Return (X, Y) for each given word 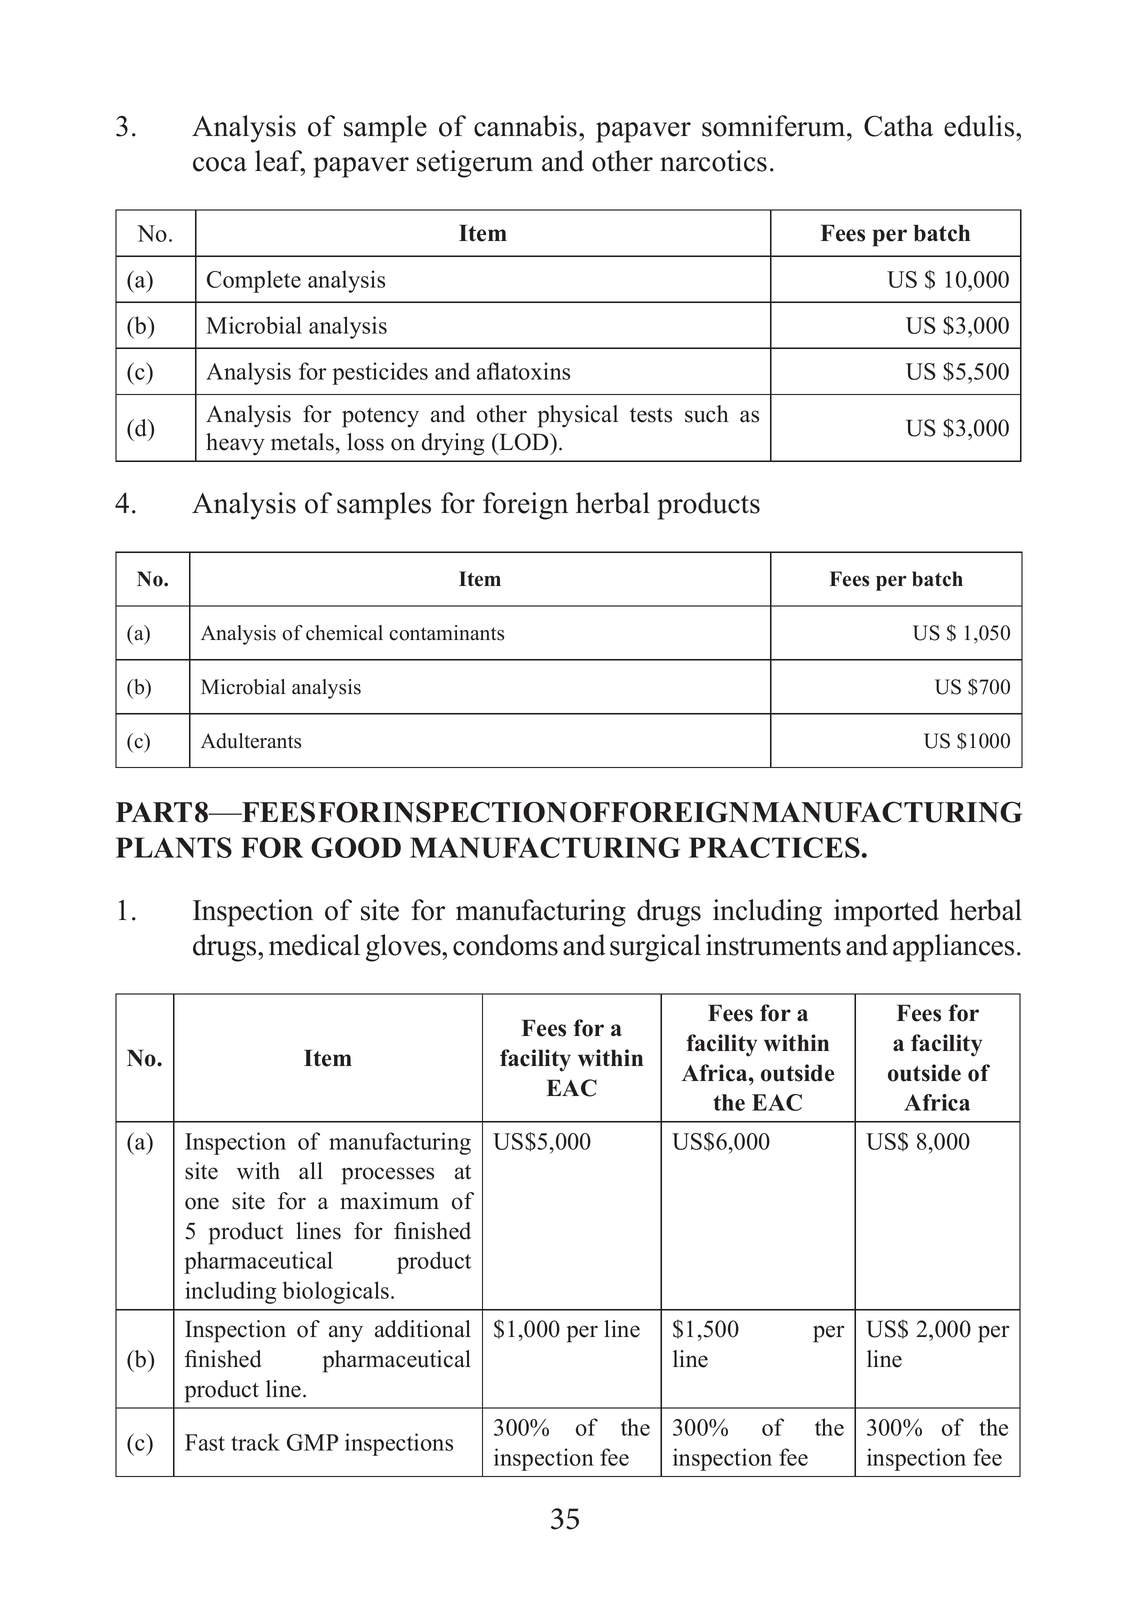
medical (314, 945)
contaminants (446, 633)
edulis (980, 126)
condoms (505, 945)
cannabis (525, 126)
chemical (344, 633)
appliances (953, 948)
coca (220, 164)
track (255, 1442)
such (707, 414)
